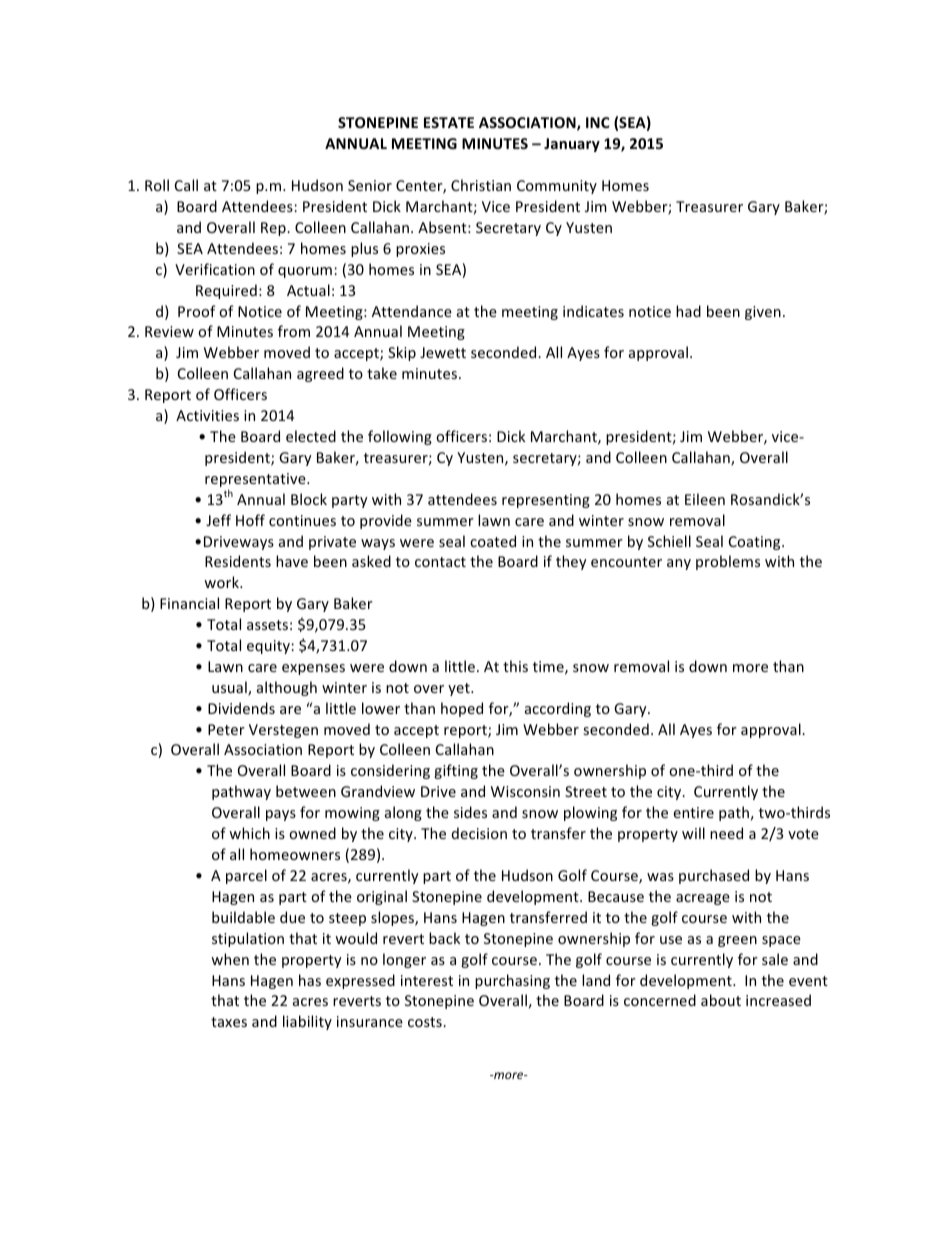  I want to click on contact, so click(440, 562).
